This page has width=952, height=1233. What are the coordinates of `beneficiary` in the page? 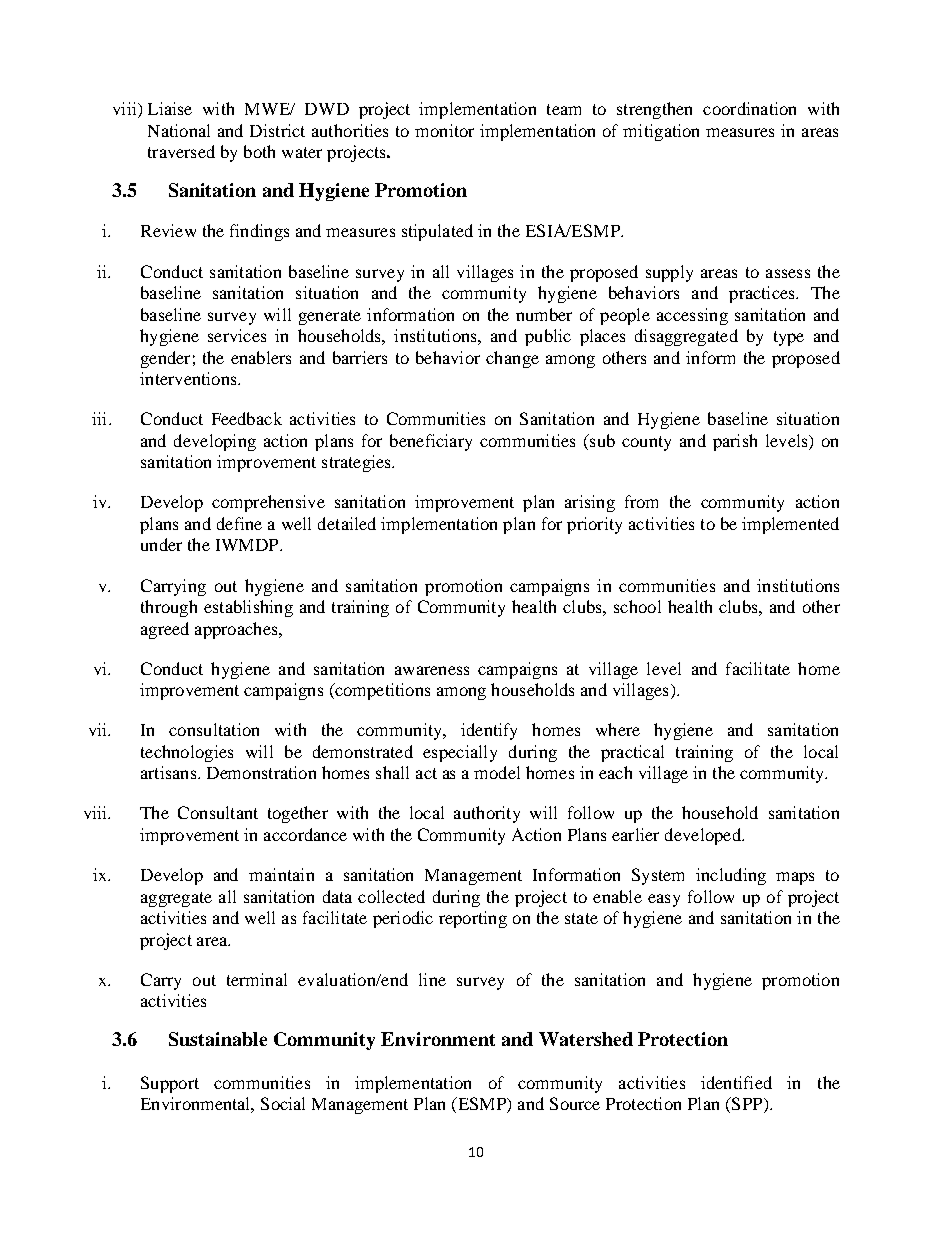 It's located at (431, 442).
